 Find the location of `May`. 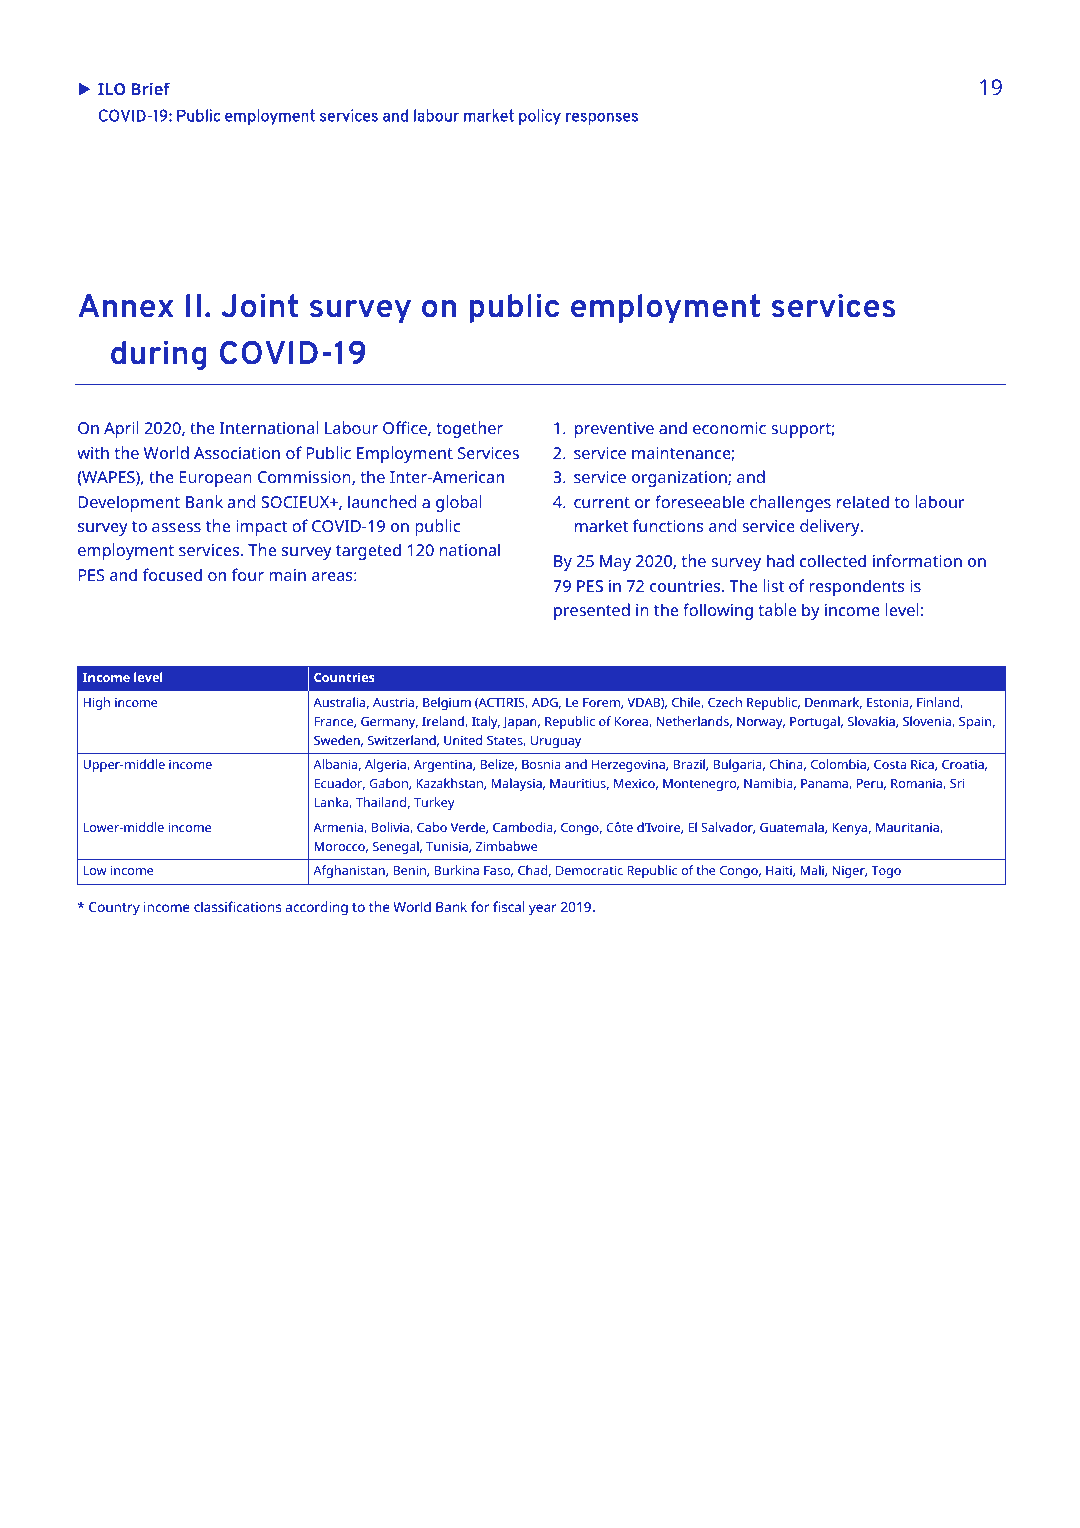

May is located at coordinates (615, 563).
